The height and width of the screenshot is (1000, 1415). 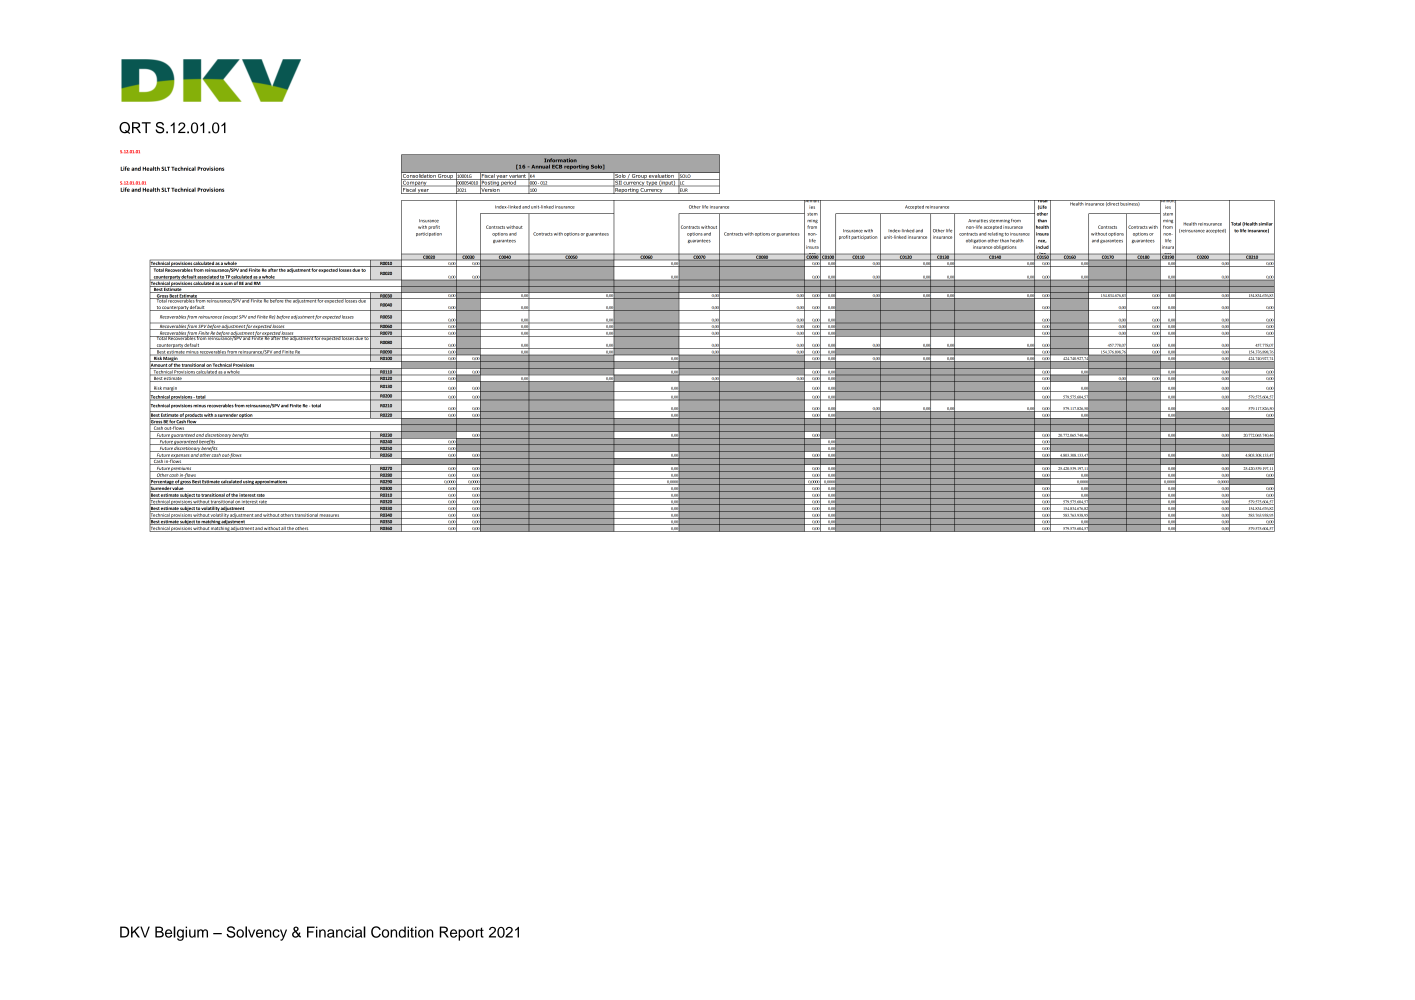 What do you see at coordinates (336, 932) in the screenshot?
I see `Financial` at bounding box center [336, 932].
